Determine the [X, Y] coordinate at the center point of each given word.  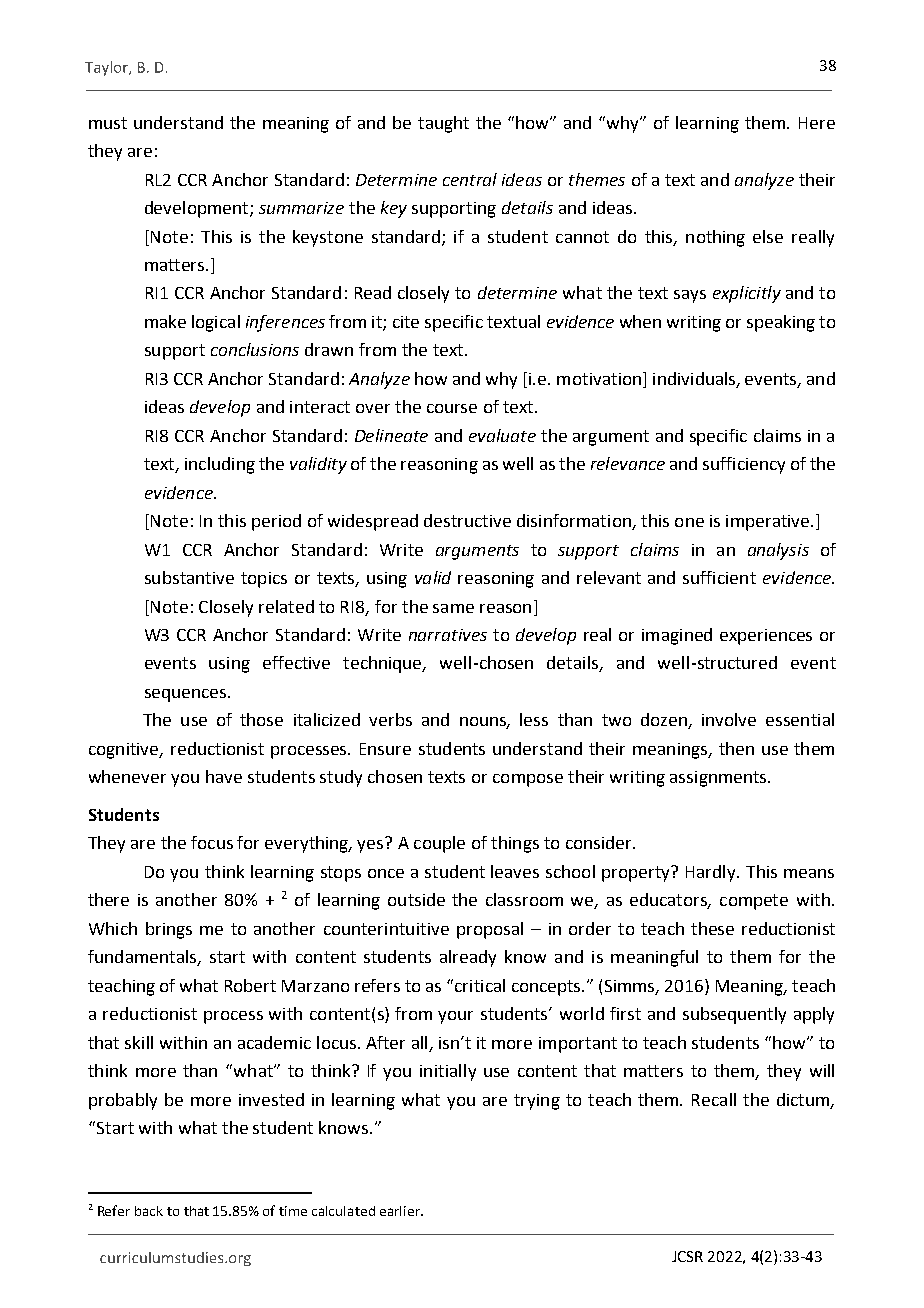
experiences [766, 637]
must [108, 123]
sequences [185, 695]
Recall [714, 1099]
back [149, 1211]
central [470, 179]
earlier [401, 1211]
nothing [715, 238]
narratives [448, 635]
